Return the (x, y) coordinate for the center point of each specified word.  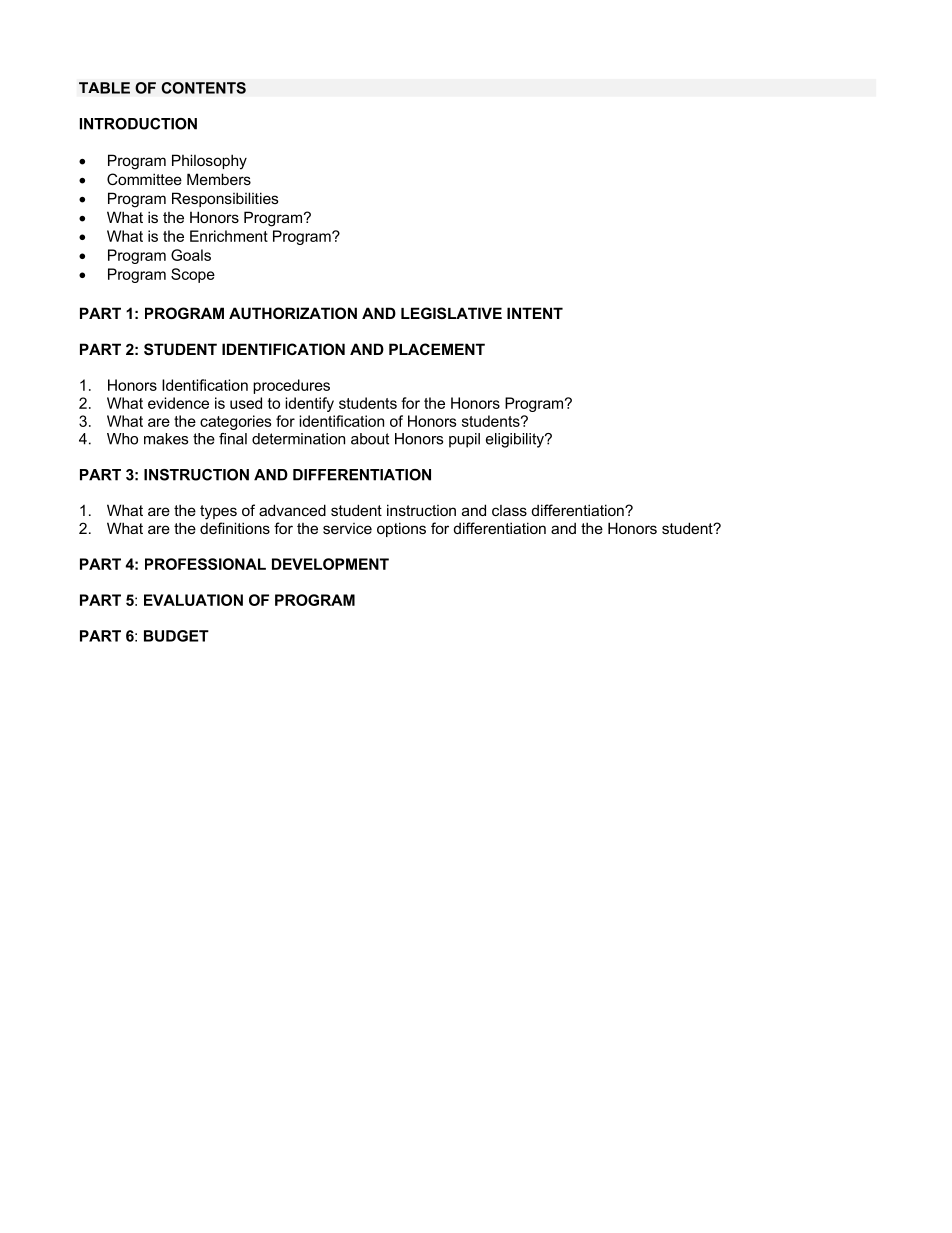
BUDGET (176, 636)
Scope (193, 275)
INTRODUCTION (138, 124)
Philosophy (209, 162)
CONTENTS (203, 88)
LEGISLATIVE (451, 313)
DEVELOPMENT (330, 564)
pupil (464, 440)
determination (298, 439)
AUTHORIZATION (293, 313)
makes (166, 439)
